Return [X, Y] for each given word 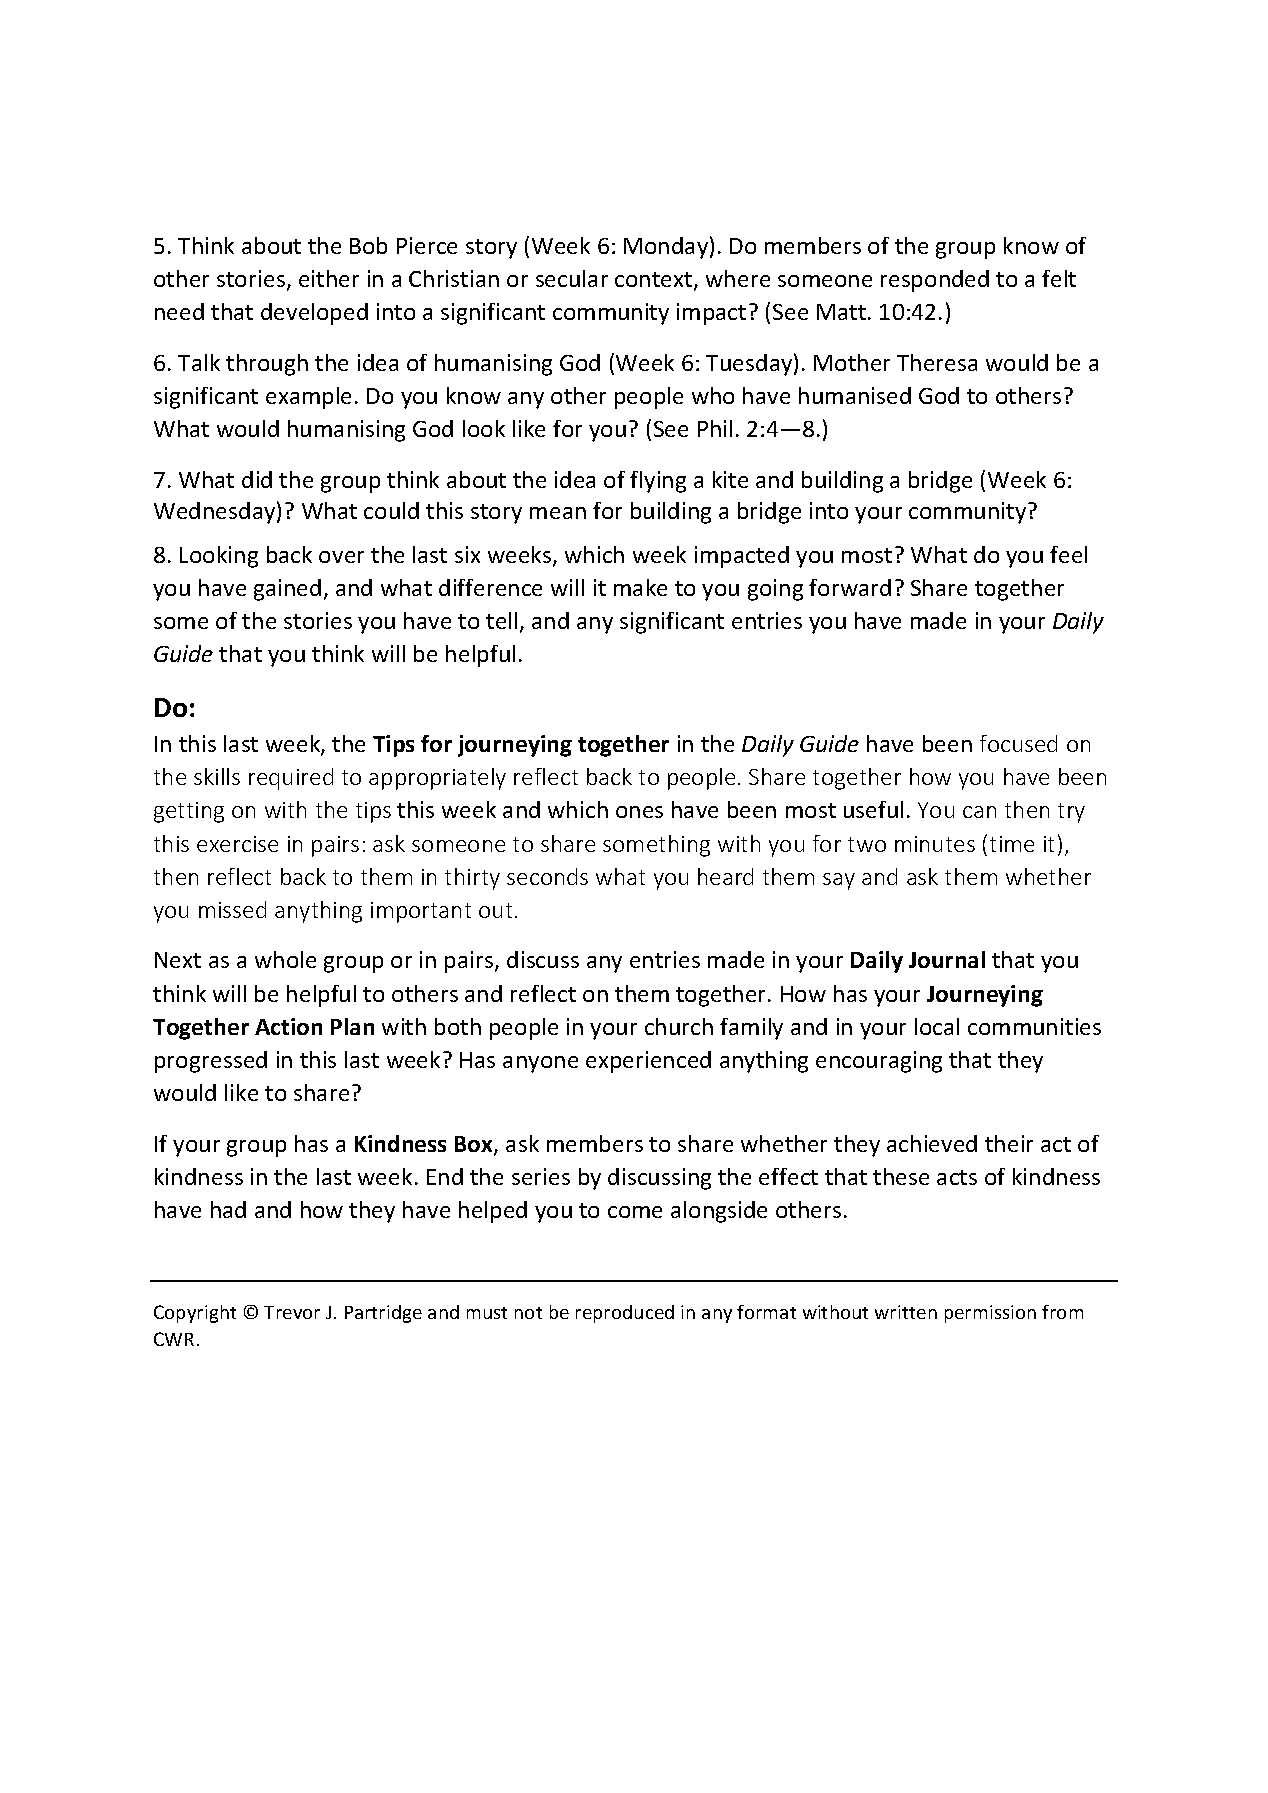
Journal [947, 959]
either [329, 278]
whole [285, 959]
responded [935, 281]
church [679, 1026]
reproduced [625, 1314]
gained [287, 590]
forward [850, 587]
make [640, 587]
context [655, 281]
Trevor [292, 1312]
